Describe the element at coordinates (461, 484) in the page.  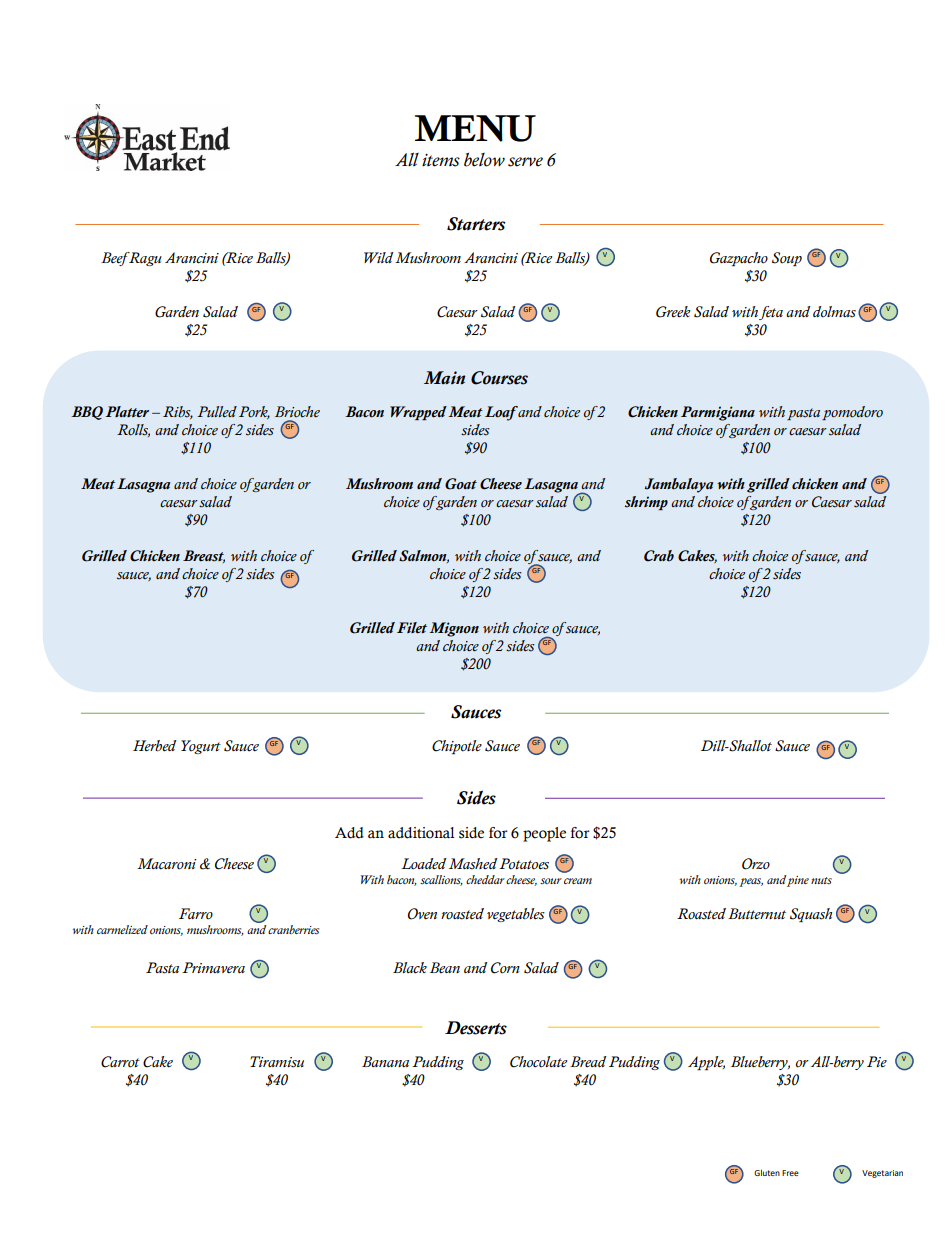
I see `Goat` at that location.
